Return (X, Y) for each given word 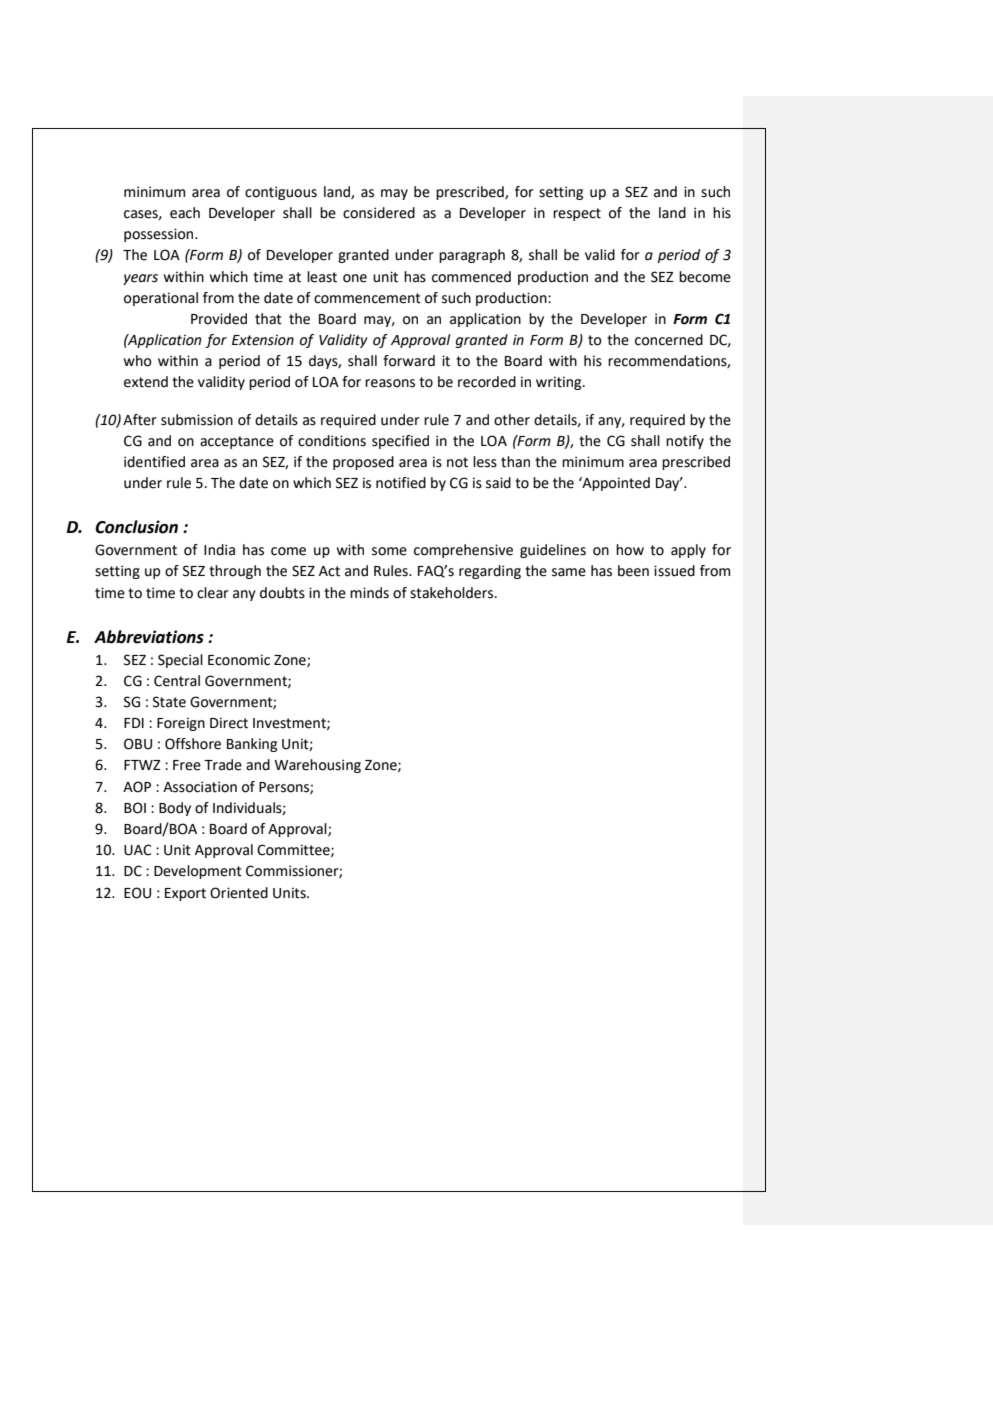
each (185, 213)
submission (197, 420)
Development (198, 872)
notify (685, 442)
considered (379, 213)
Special (180, 661)
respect (577, 214)
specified (400, 442)
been (633, 571)
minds (369, 593)
